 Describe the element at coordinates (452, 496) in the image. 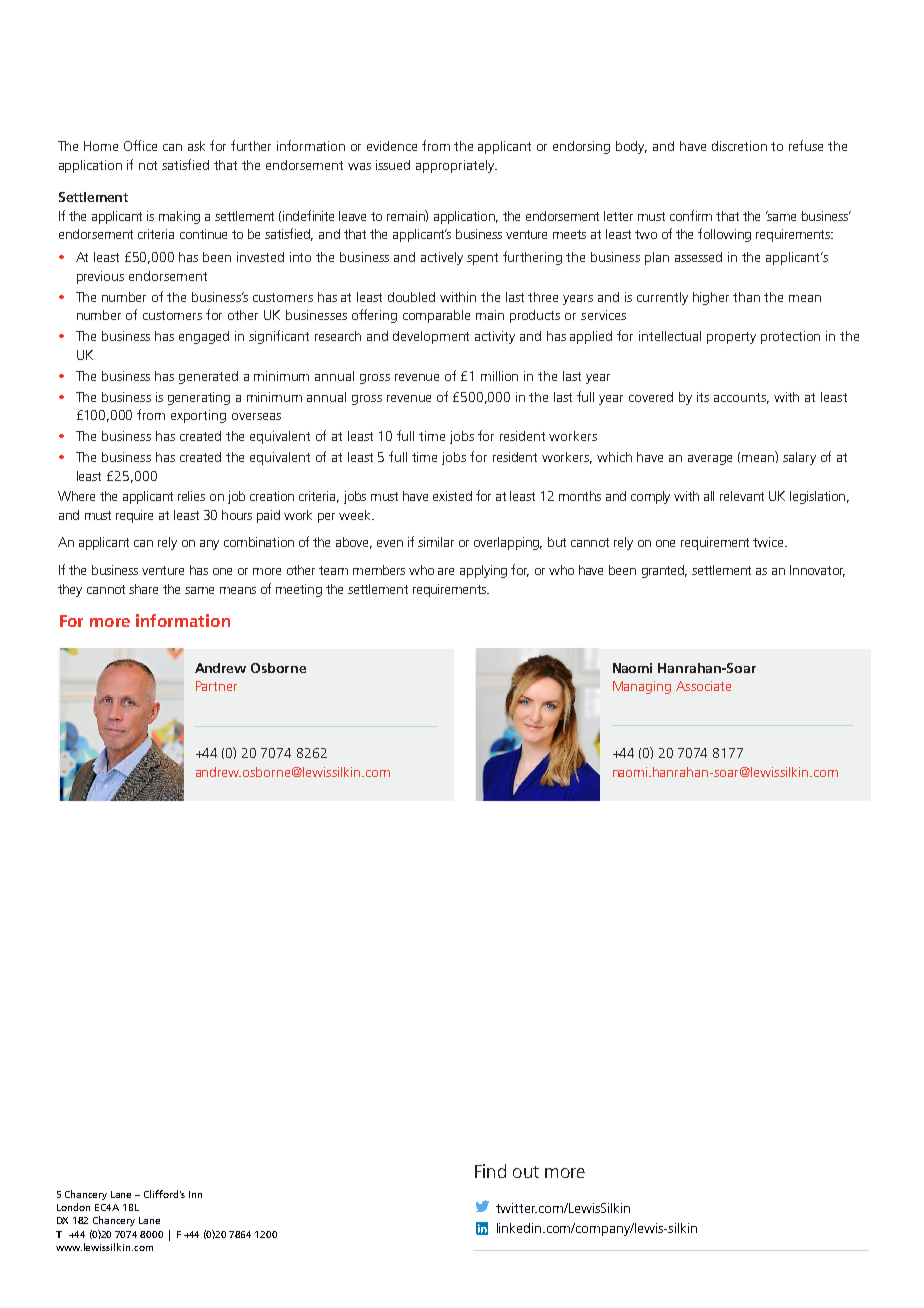

I see `existed` at that location.
